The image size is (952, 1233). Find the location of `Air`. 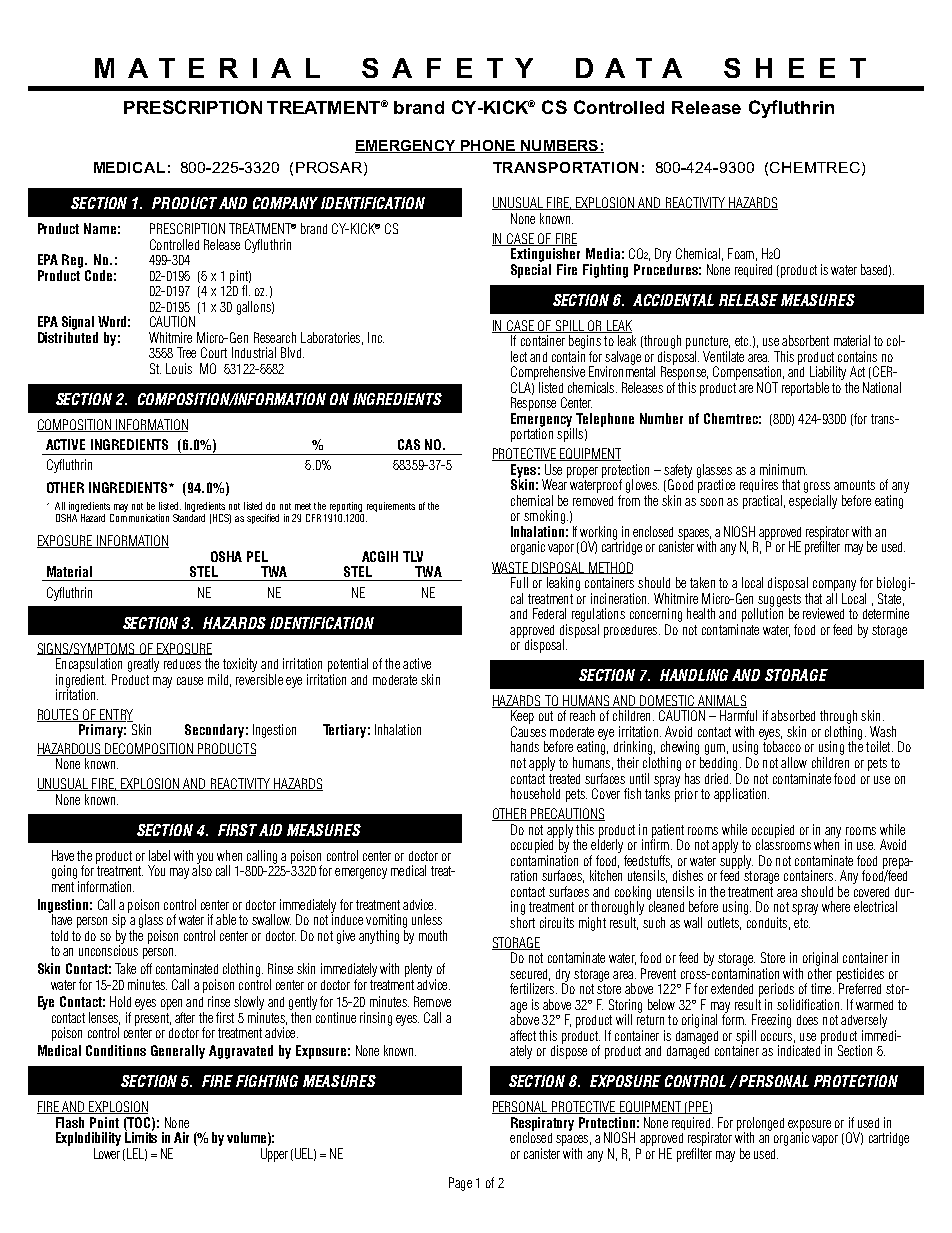

Air is located at coordinates (181, 1137).
